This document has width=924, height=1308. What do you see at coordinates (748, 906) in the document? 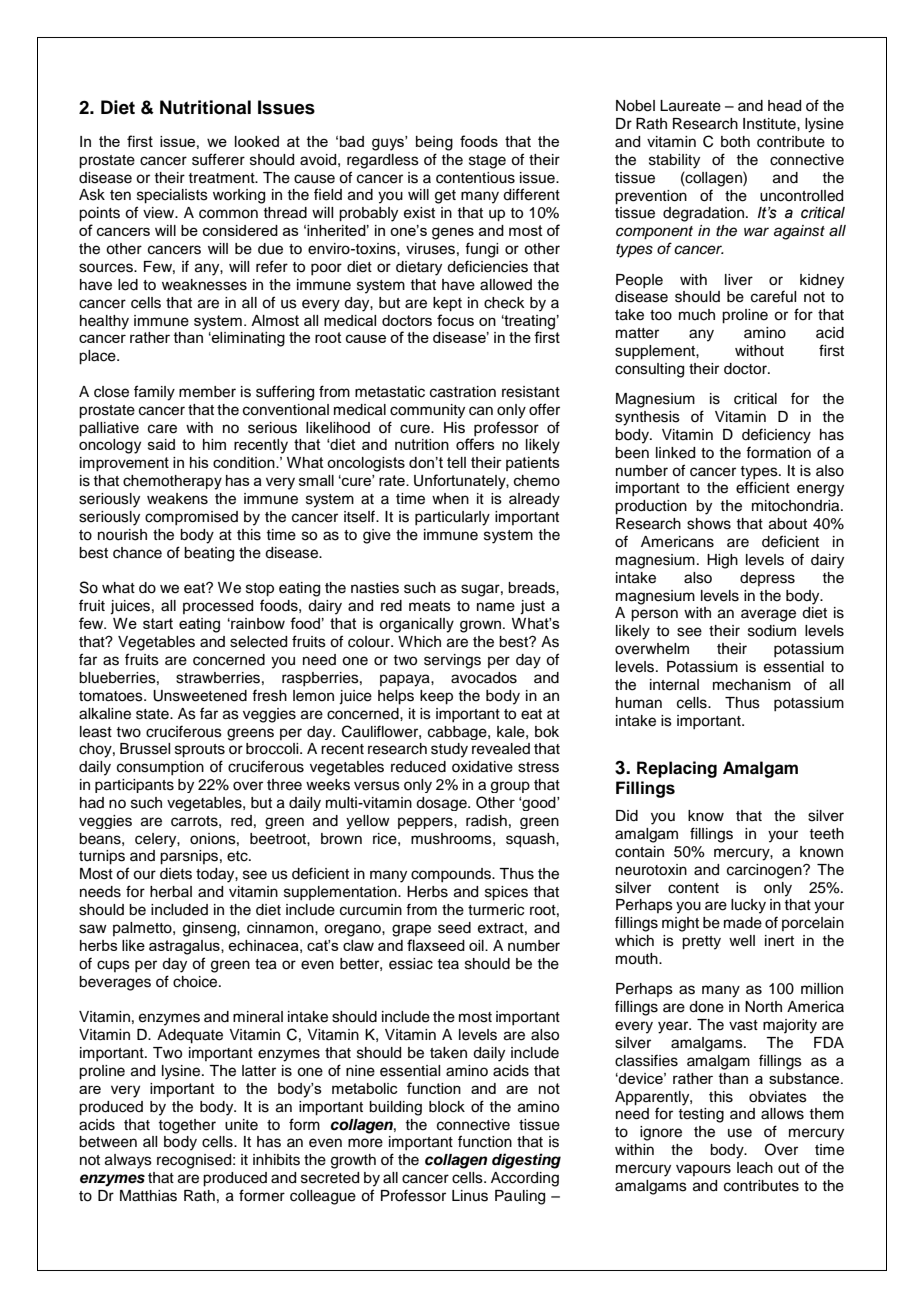
I see `lucky` at bounding box center [748, 906].
